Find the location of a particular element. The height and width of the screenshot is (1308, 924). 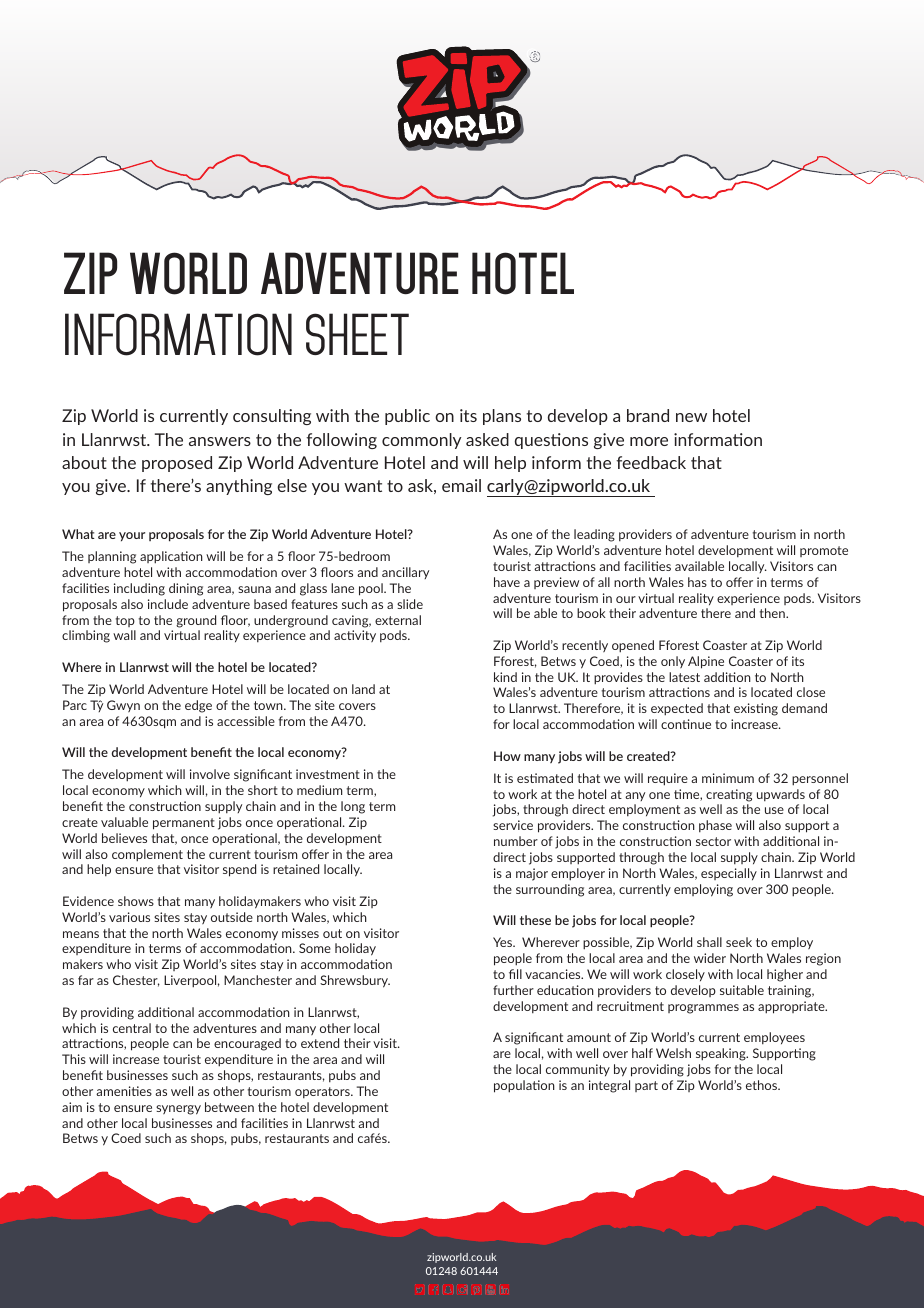

new is located at coordinates (691, 417).
